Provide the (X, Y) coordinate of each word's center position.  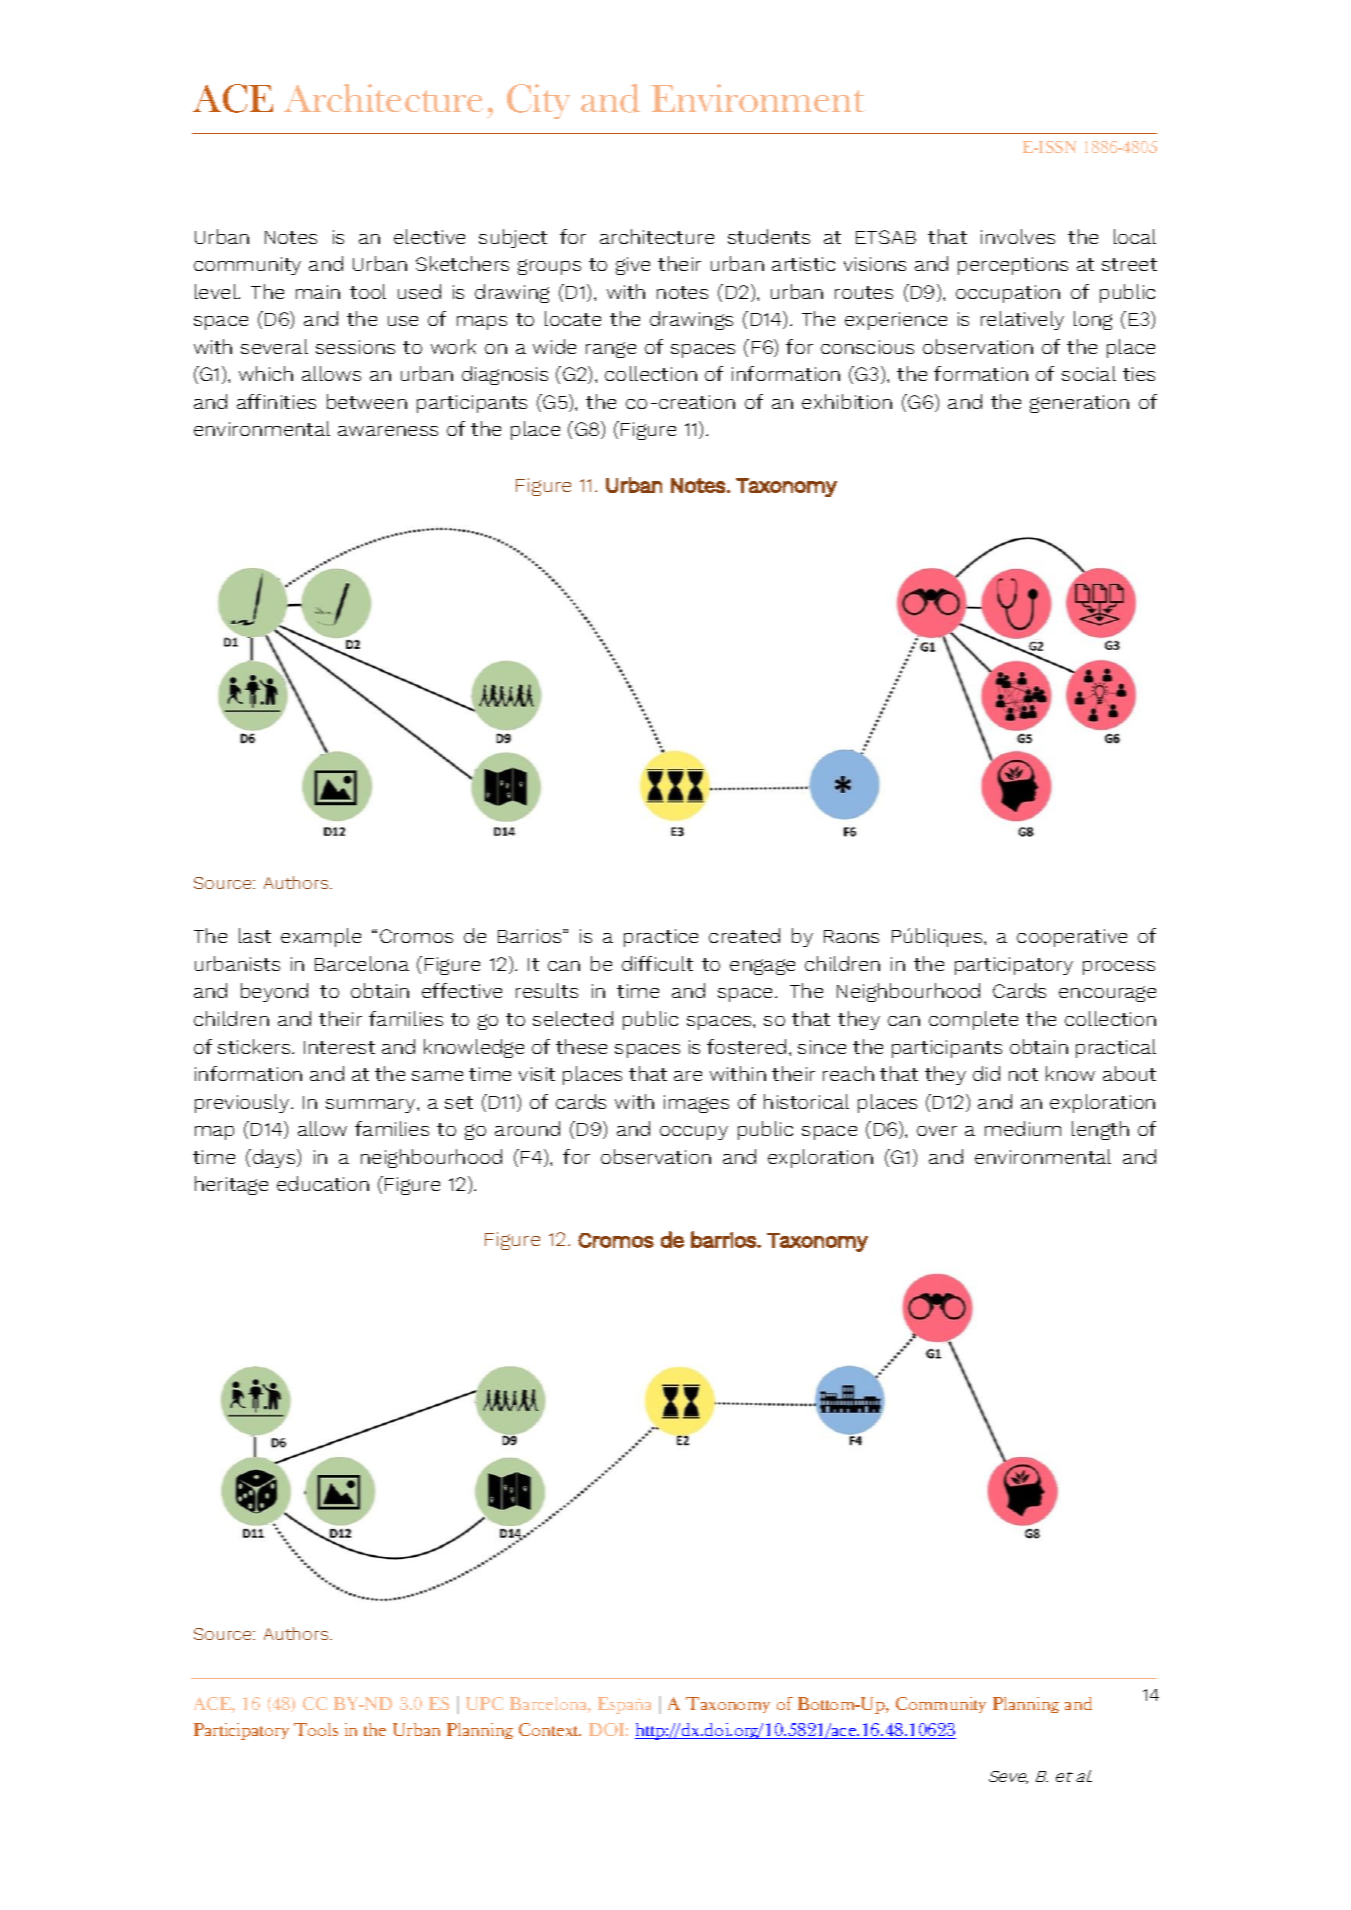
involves (1018, 236)
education (323, 1183)
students (769, 236)
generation (1079, 404)
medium (1023, 1128)
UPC (484, 1703)
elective (429, 236)
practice (661, 938)
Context (550, 1729)
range (611, 350)
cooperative (1072, 938)
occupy (694, 1133)
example (321, 937)
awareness (388, 431)
